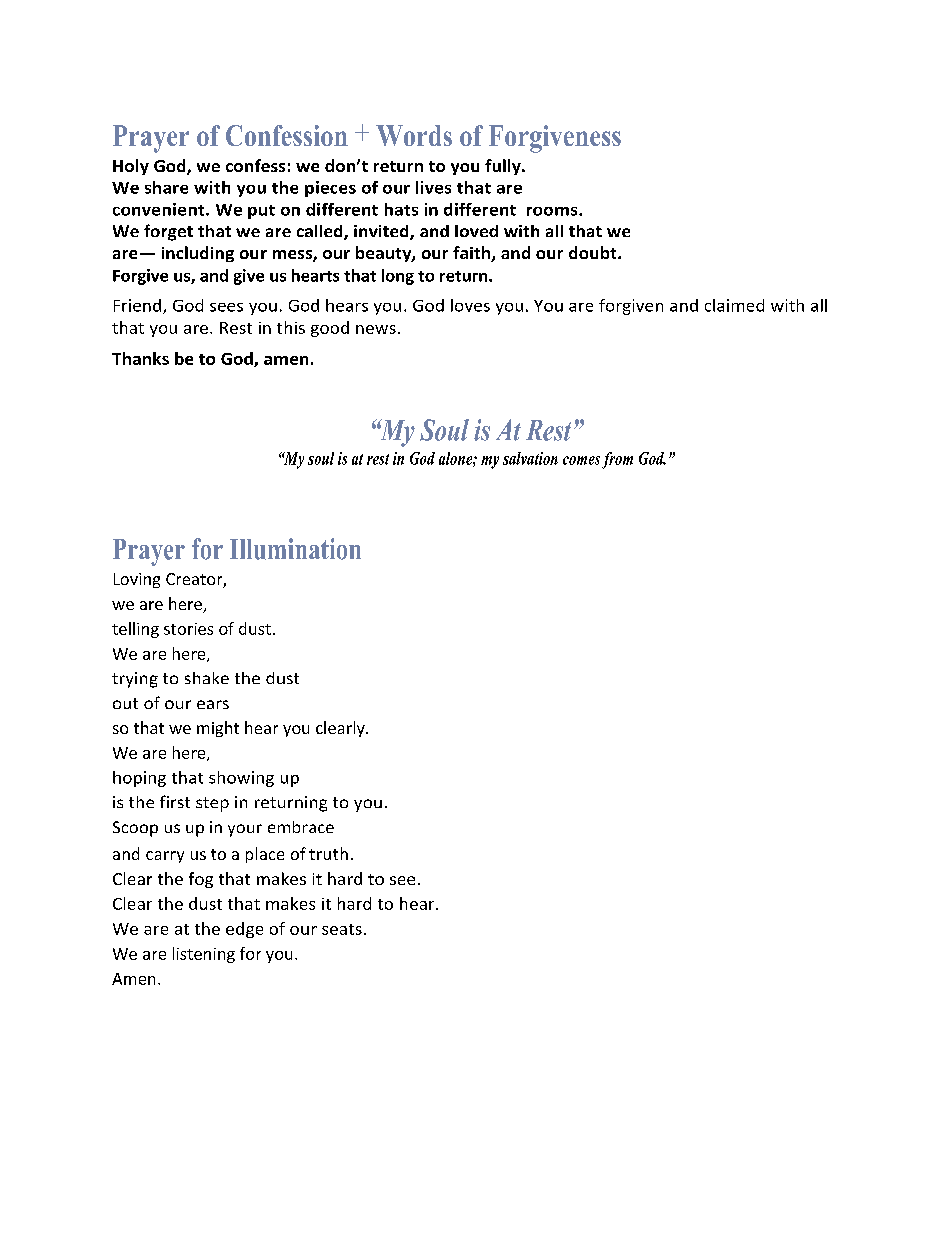 The width and height of the page is (952, 1233). I want to click on listening, so click(204, 955).
